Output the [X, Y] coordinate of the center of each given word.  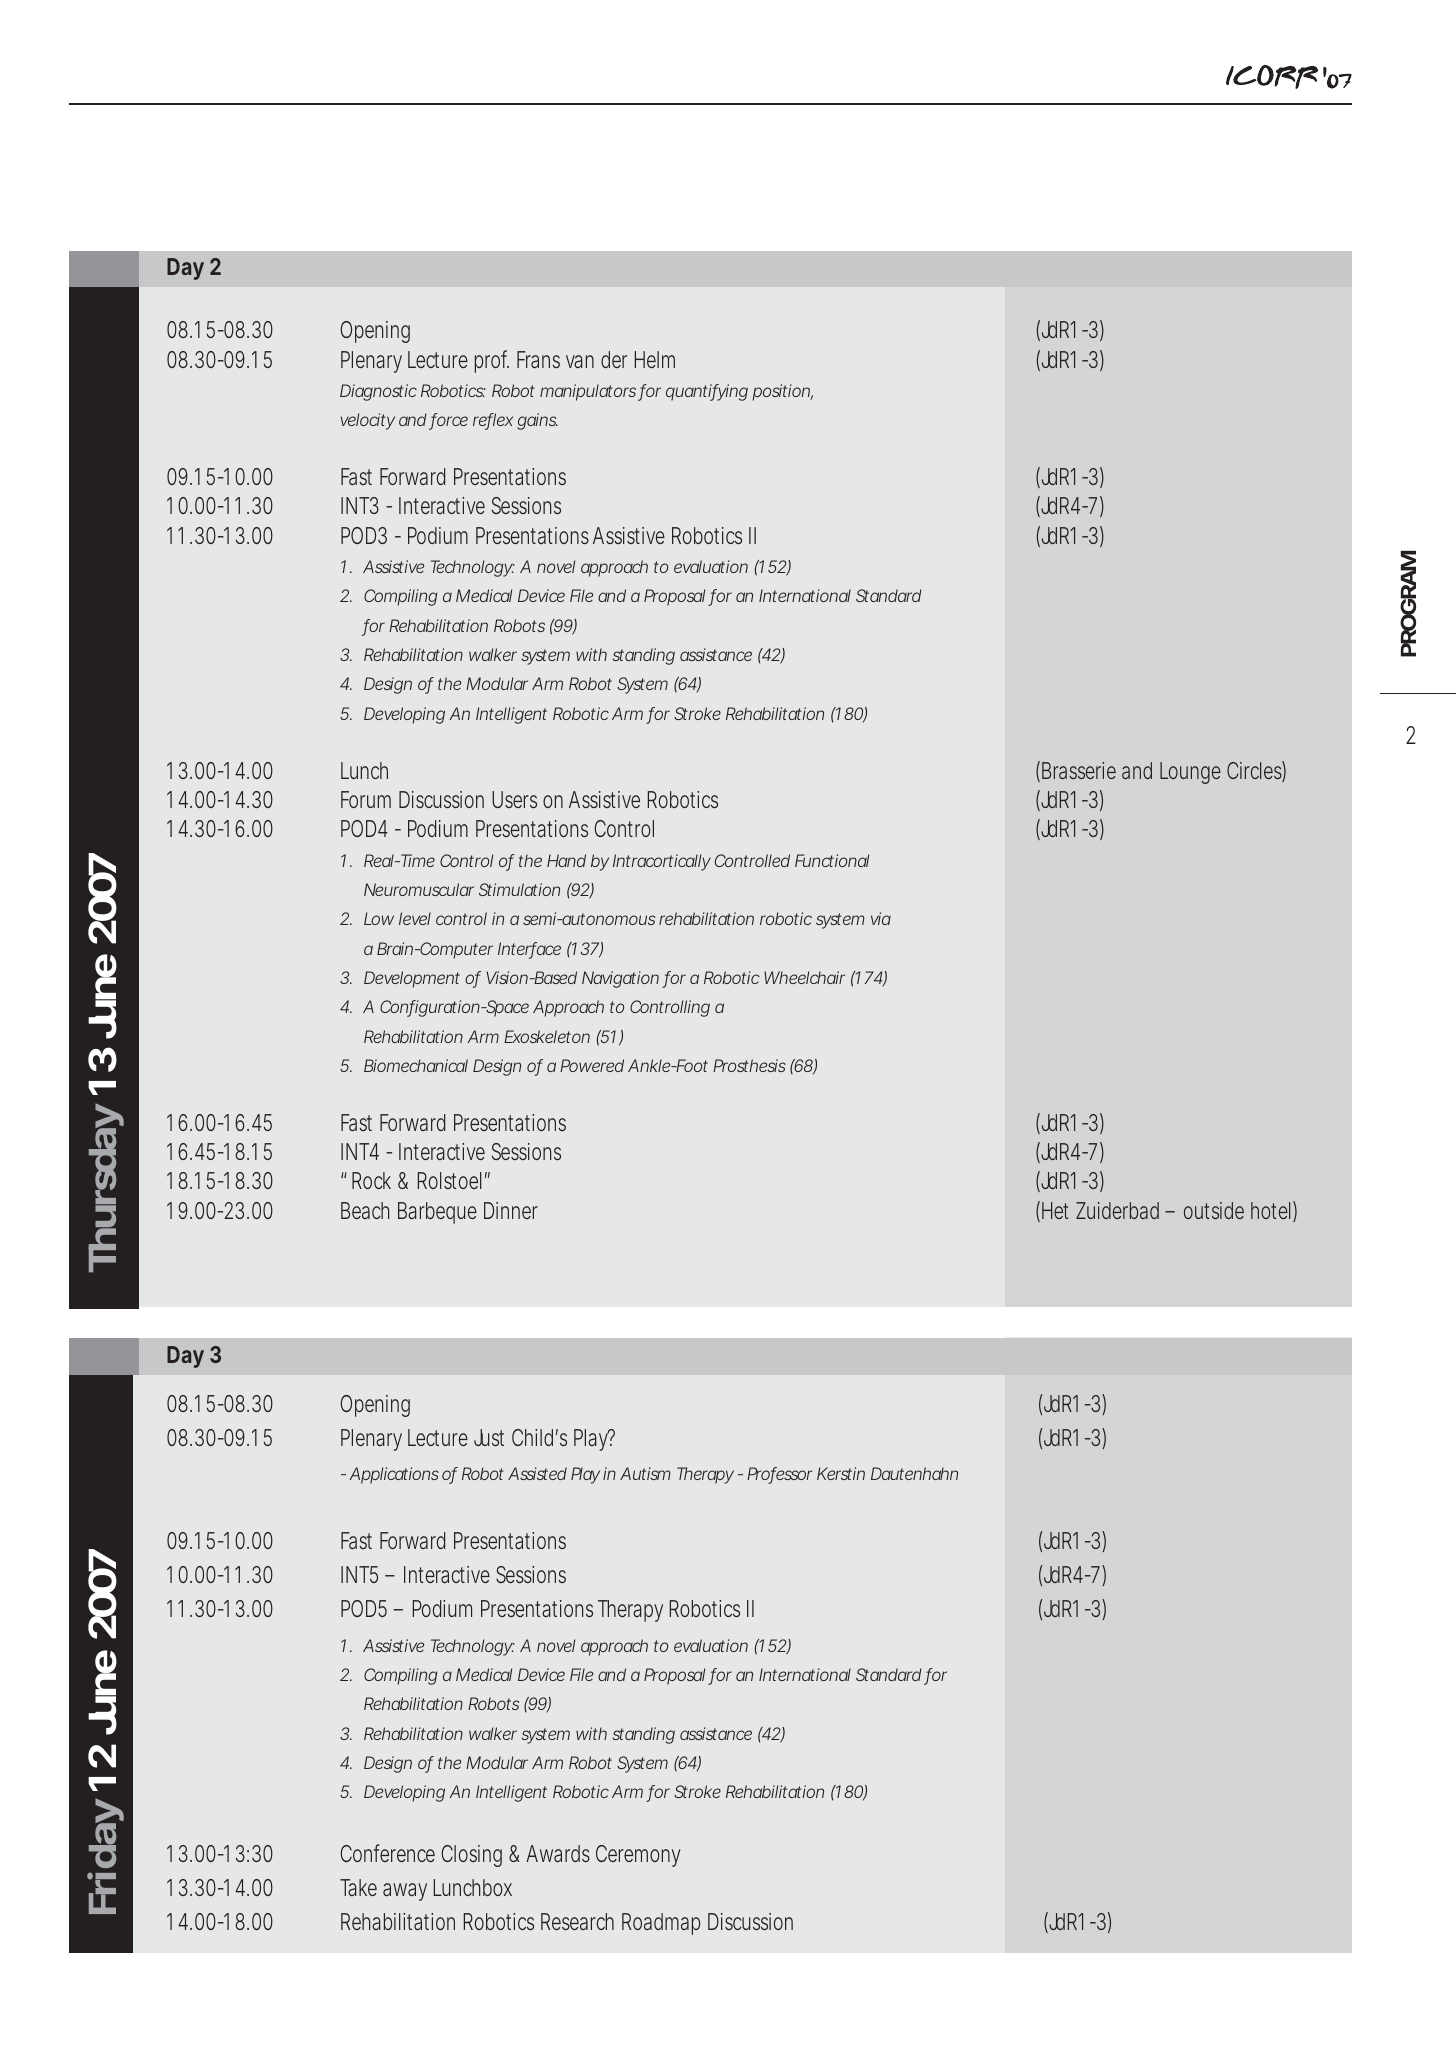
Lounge [1190, 773]
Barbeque [437, 1213]
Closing [471, 1856]
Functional [832, 860]
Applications [394, 1475]
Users [514, 799]
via [881, 918]
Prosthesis [749, 1065]
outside [1214, 1210]
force [448, 421]
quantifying [707, 392]
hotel [1272, 1211]
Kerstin [841, 1473]
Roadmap [661, 1924]
